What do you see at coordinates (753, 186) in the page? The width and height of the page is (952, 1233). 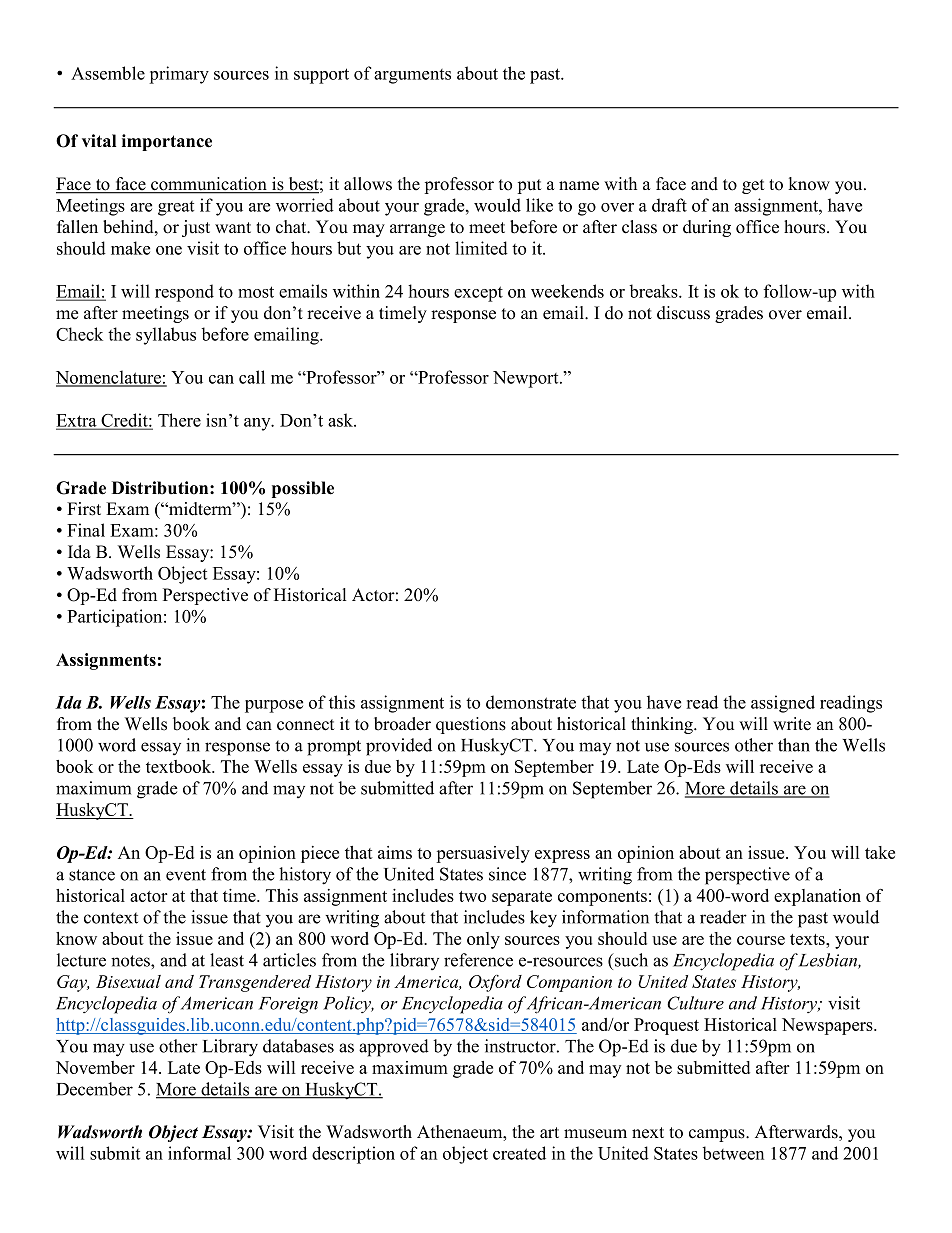 I see `get` at bounding box center [753, 186].
